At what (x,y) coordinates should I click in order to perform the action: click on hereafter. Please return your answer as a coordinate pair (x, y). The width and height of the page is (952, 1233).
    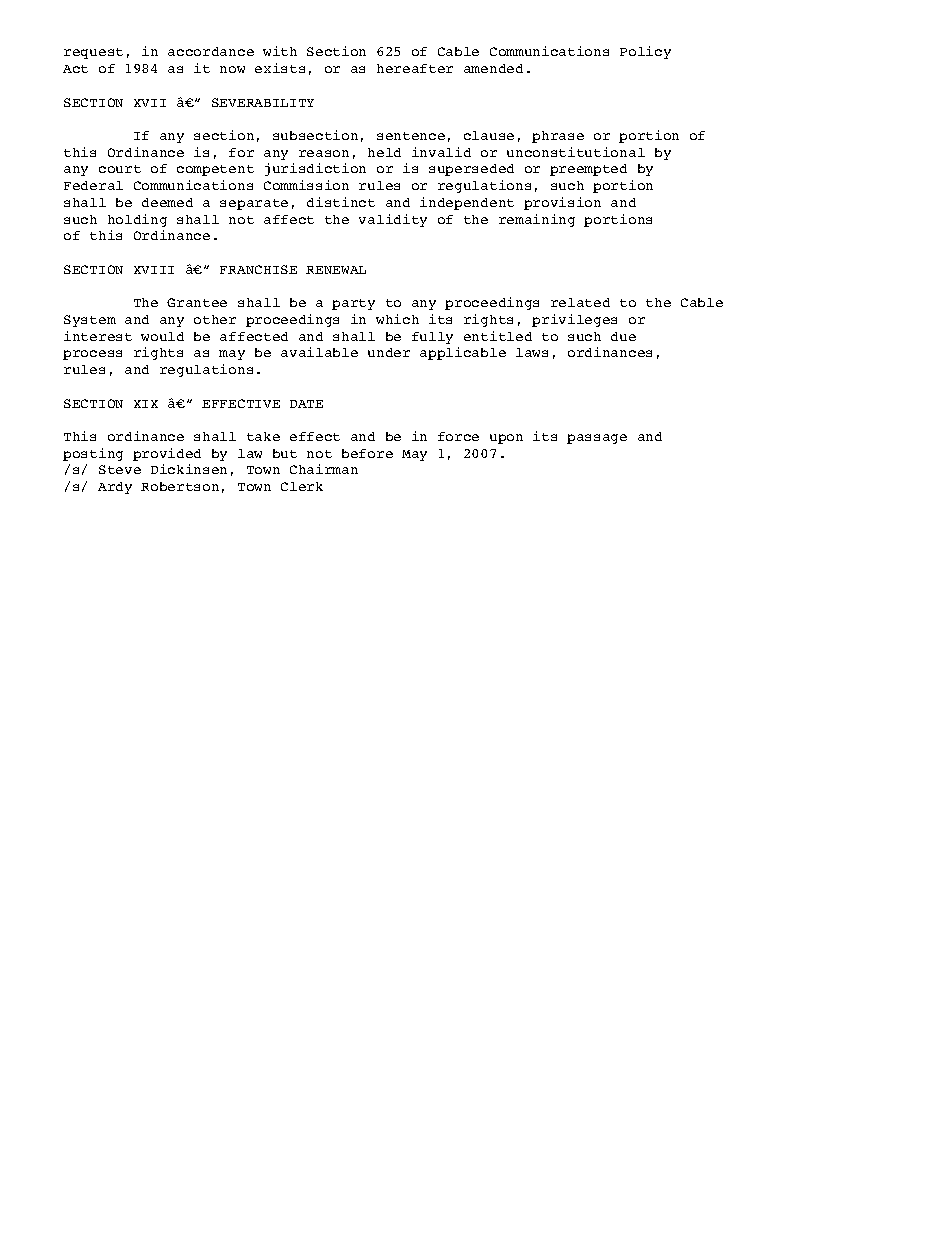
    Looking at the image, I should click on (415, 68).
